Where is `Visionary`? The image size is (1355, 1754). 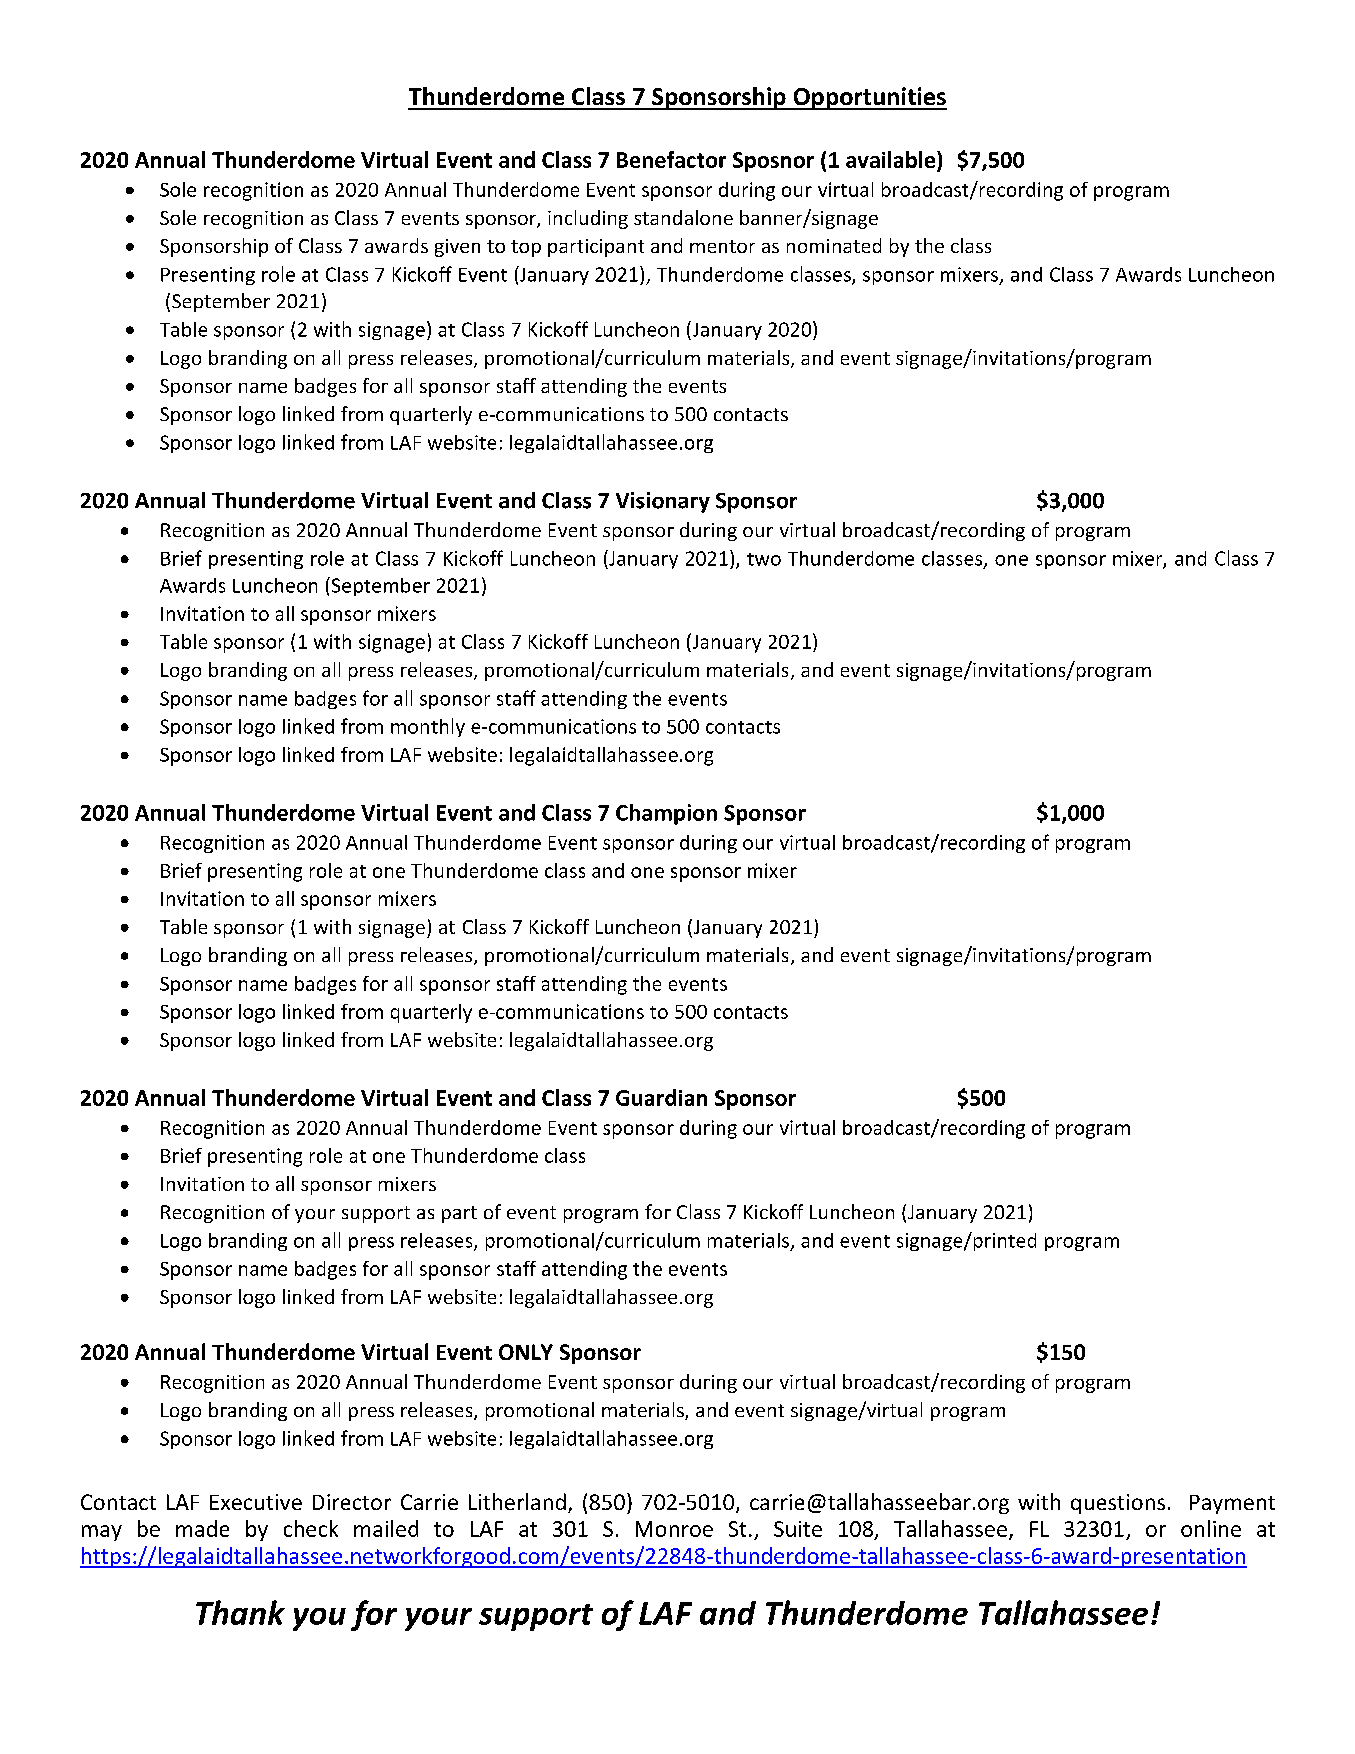
Visionary is located at coordinates (663, 502).
